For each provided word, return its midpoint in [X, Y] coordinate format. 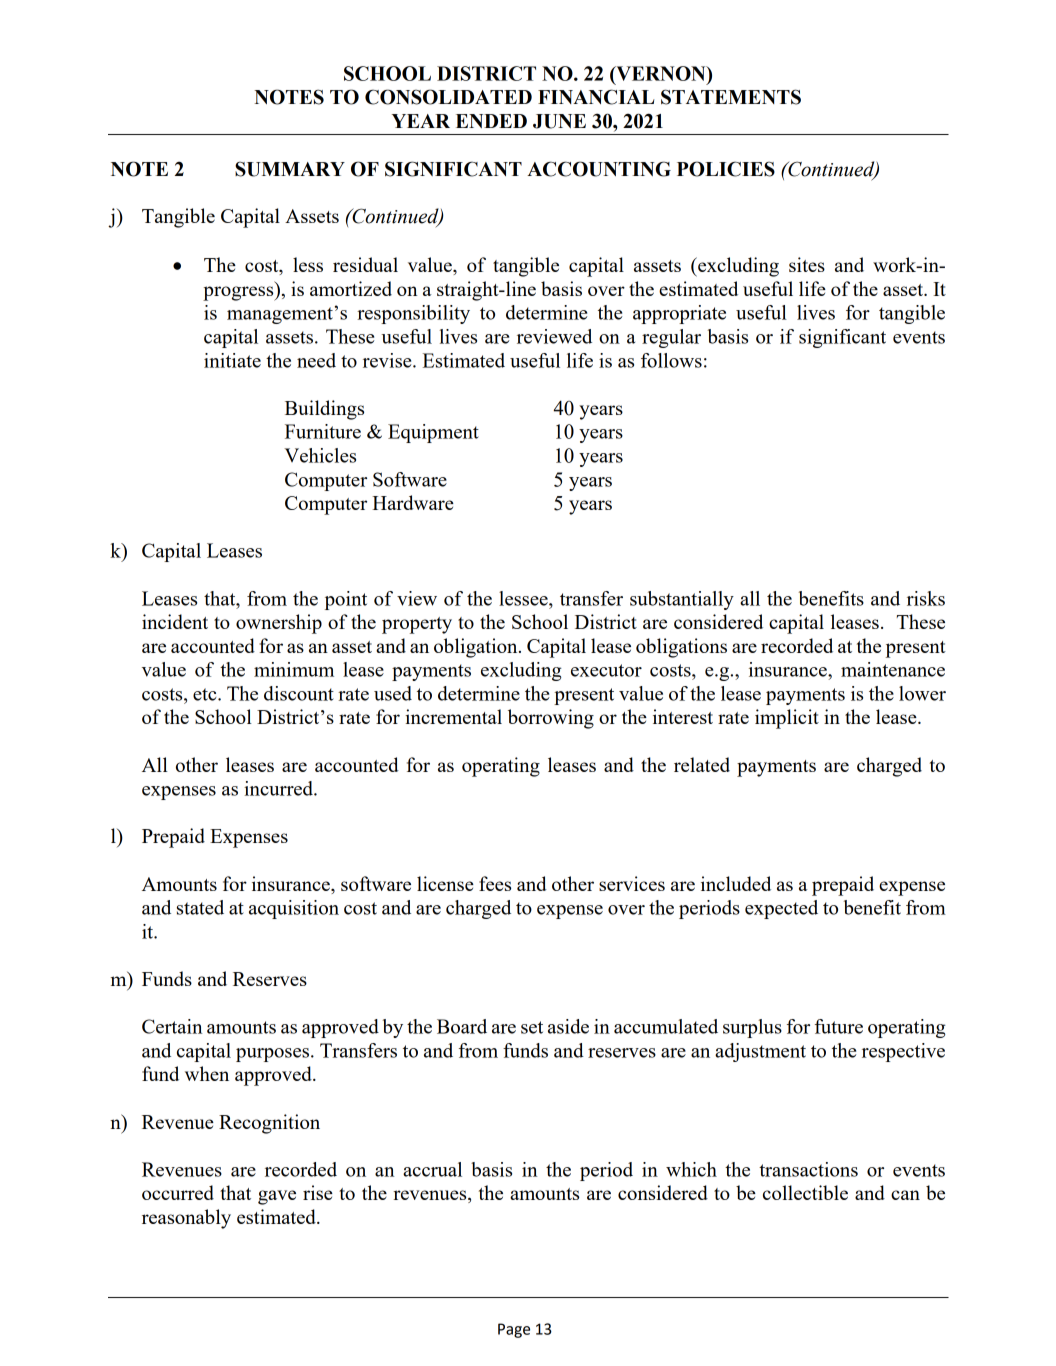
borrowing [551, 719]
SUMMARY [290, 169]
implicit [787, 719]
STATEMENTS [731, 97]
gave [277, 1197]
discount [299, 693]
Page [514, 1330]
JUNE [559, 121]
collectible [805, 1192]
